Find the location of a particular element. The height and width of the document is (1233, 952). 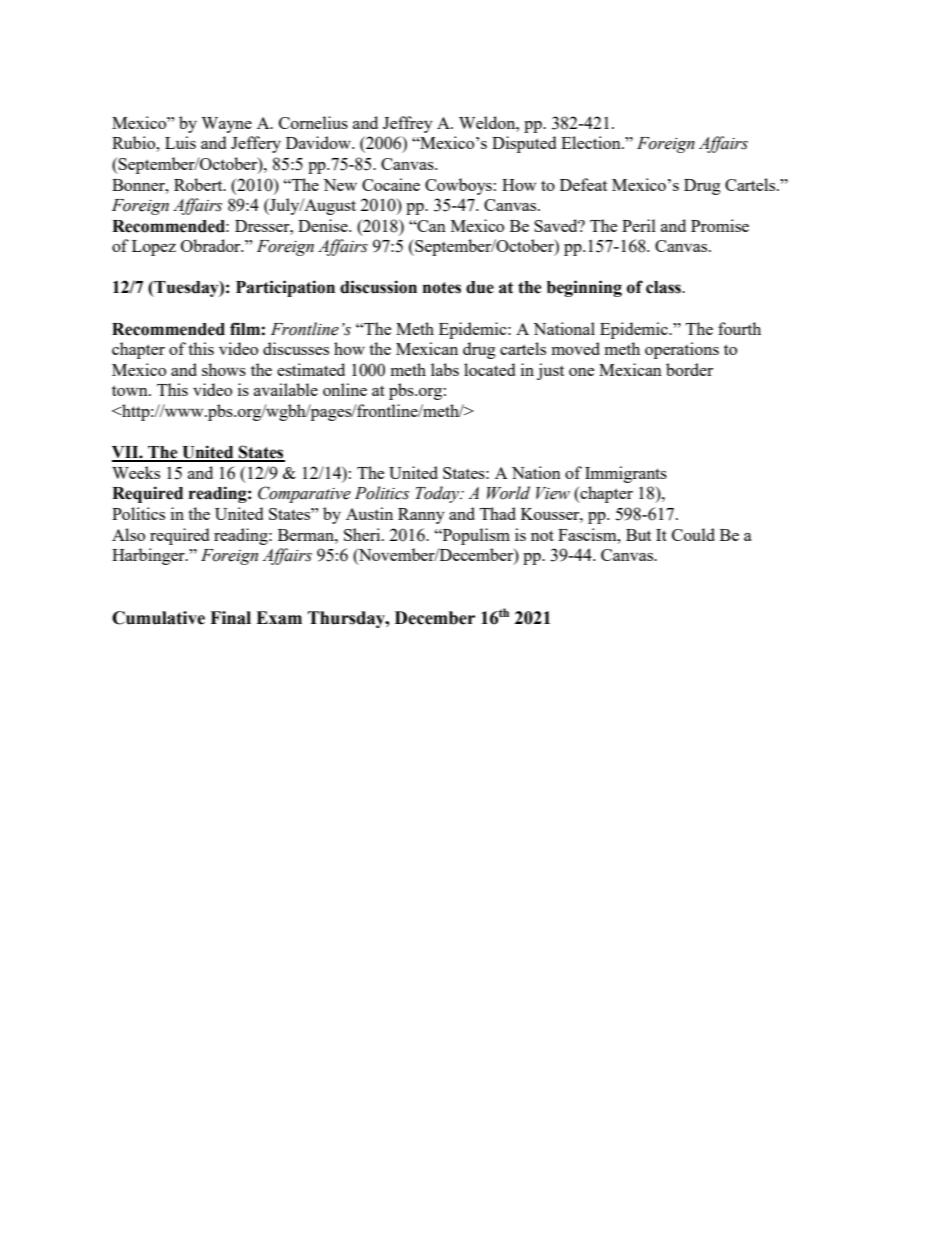

Today is located at coordinates (438, 494).
